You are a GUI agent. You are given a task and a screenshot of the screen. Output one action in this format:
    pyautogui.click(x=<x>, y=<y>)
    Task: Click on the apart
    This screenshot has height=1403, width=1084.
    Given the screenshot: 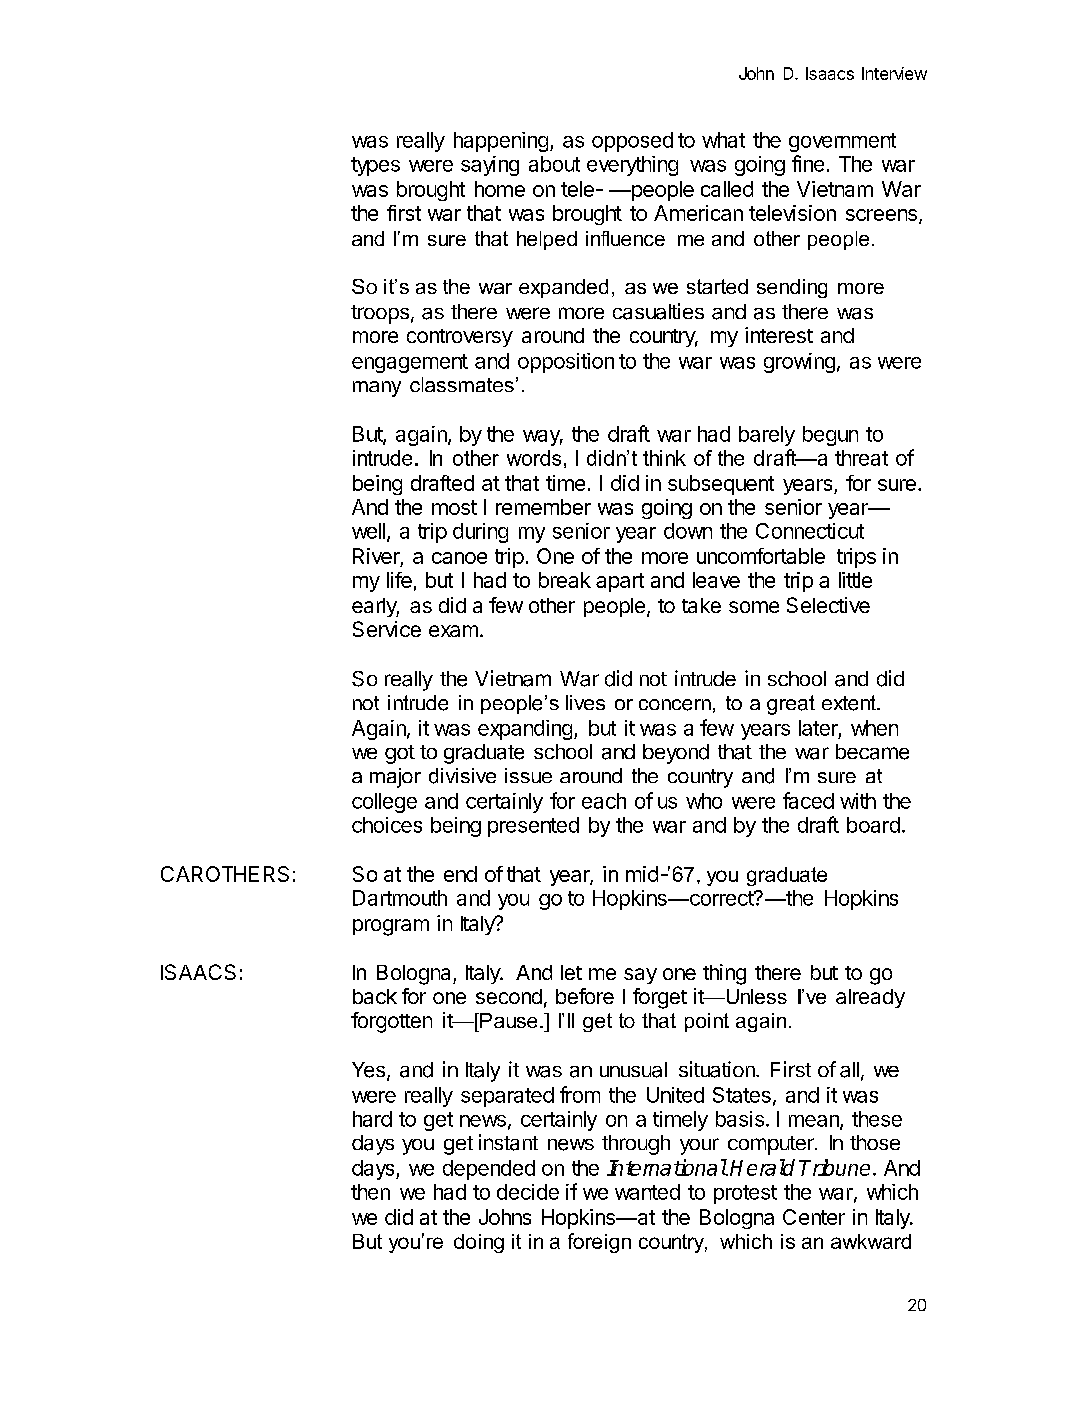 What is the action you would take?
    pyautogui.click(x=620, y=582)
